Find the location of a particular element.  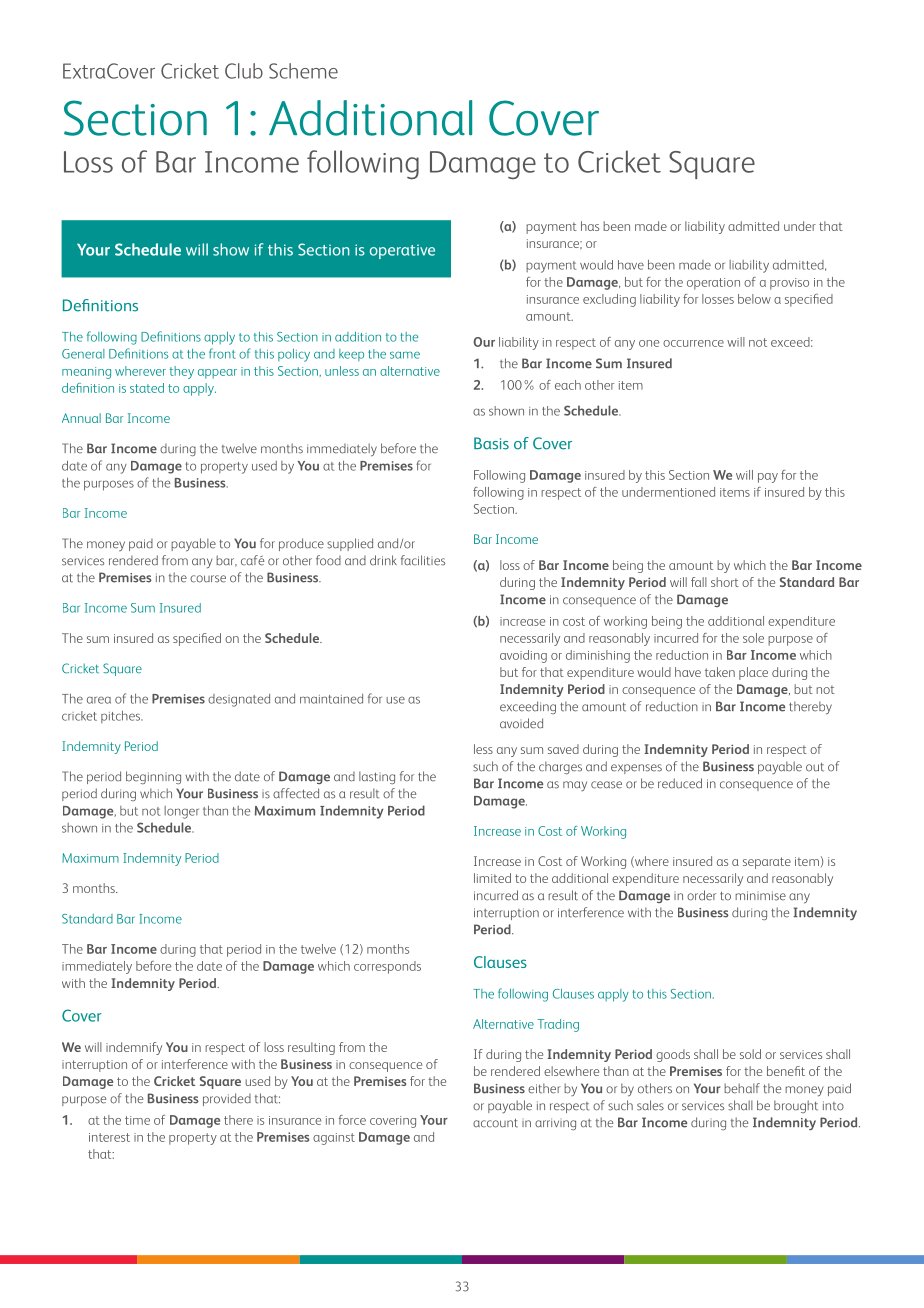

has is located at coordinates (590, 226).
